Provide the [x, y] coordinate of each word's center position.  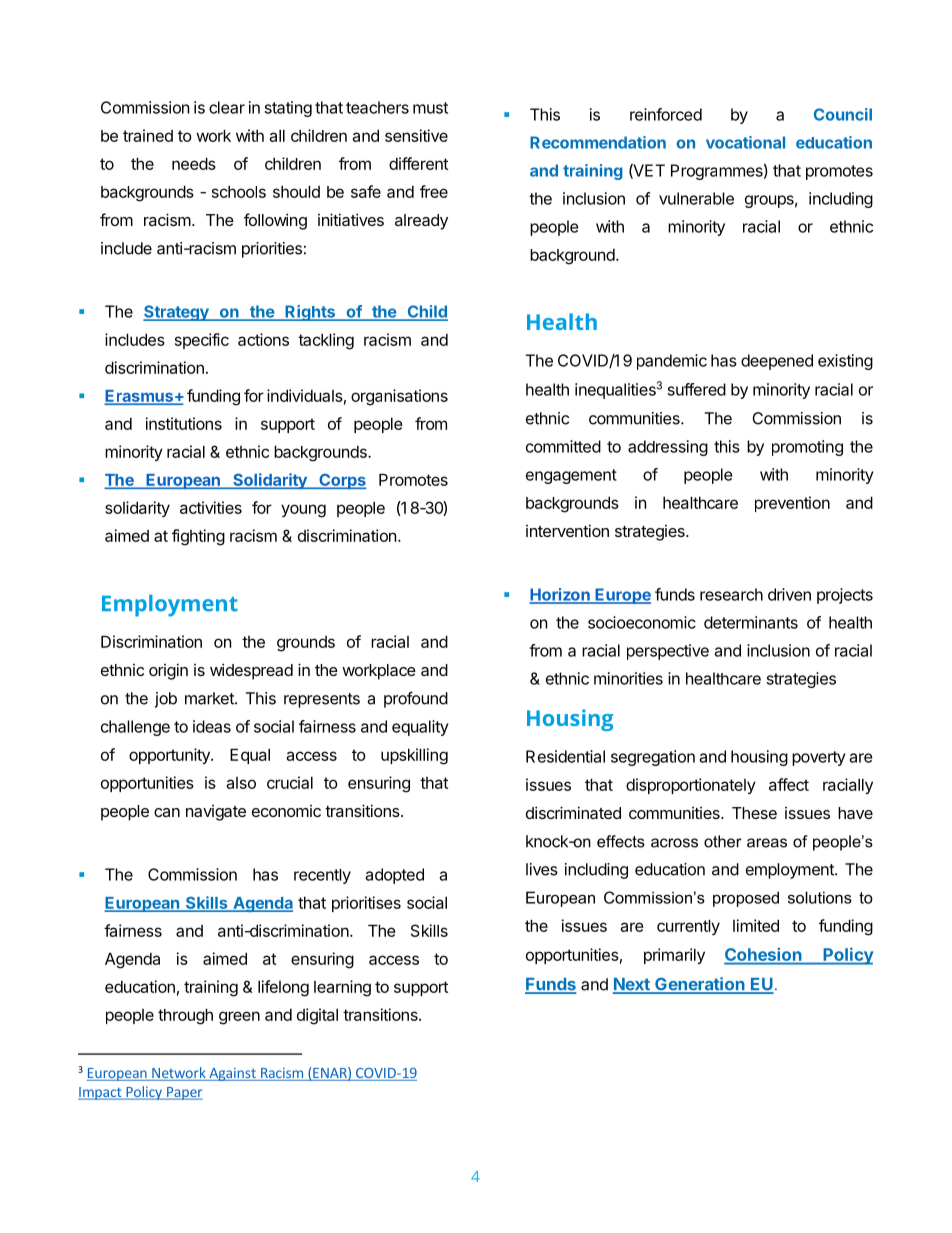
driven [789, 594]
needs [194, 163]
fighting [198, 537]
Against [232, 1074]
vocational [745, 142]
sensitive [416, 135]
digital [317, 1016]
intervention [567, 530]
